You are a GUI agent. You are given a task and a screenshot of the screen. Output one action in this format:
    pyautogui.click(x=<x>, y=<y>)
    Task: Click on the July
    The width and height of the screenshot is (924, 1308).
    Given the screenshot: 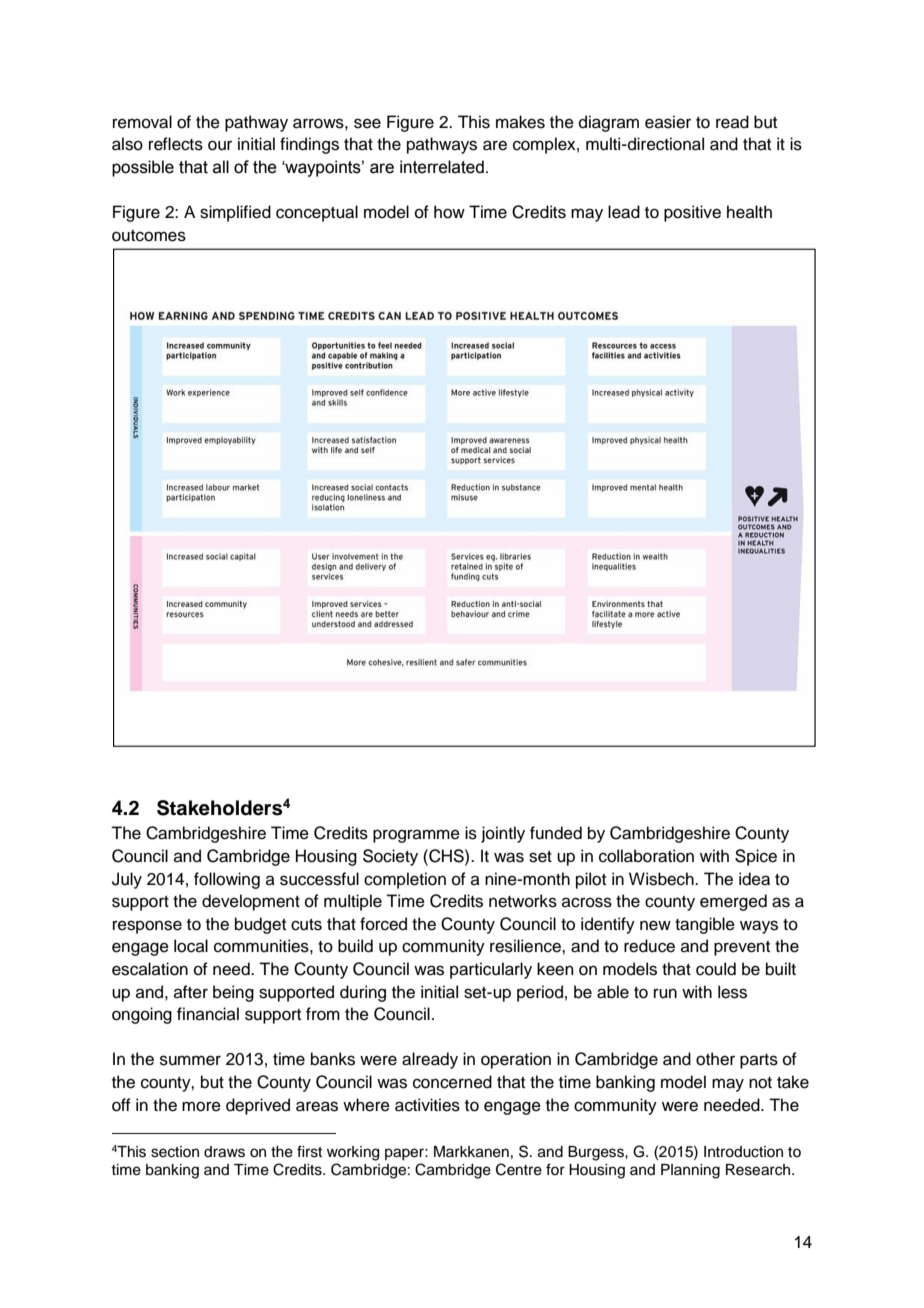 What is the action you would take?
    pyautogui.click(x=127, y=880)
